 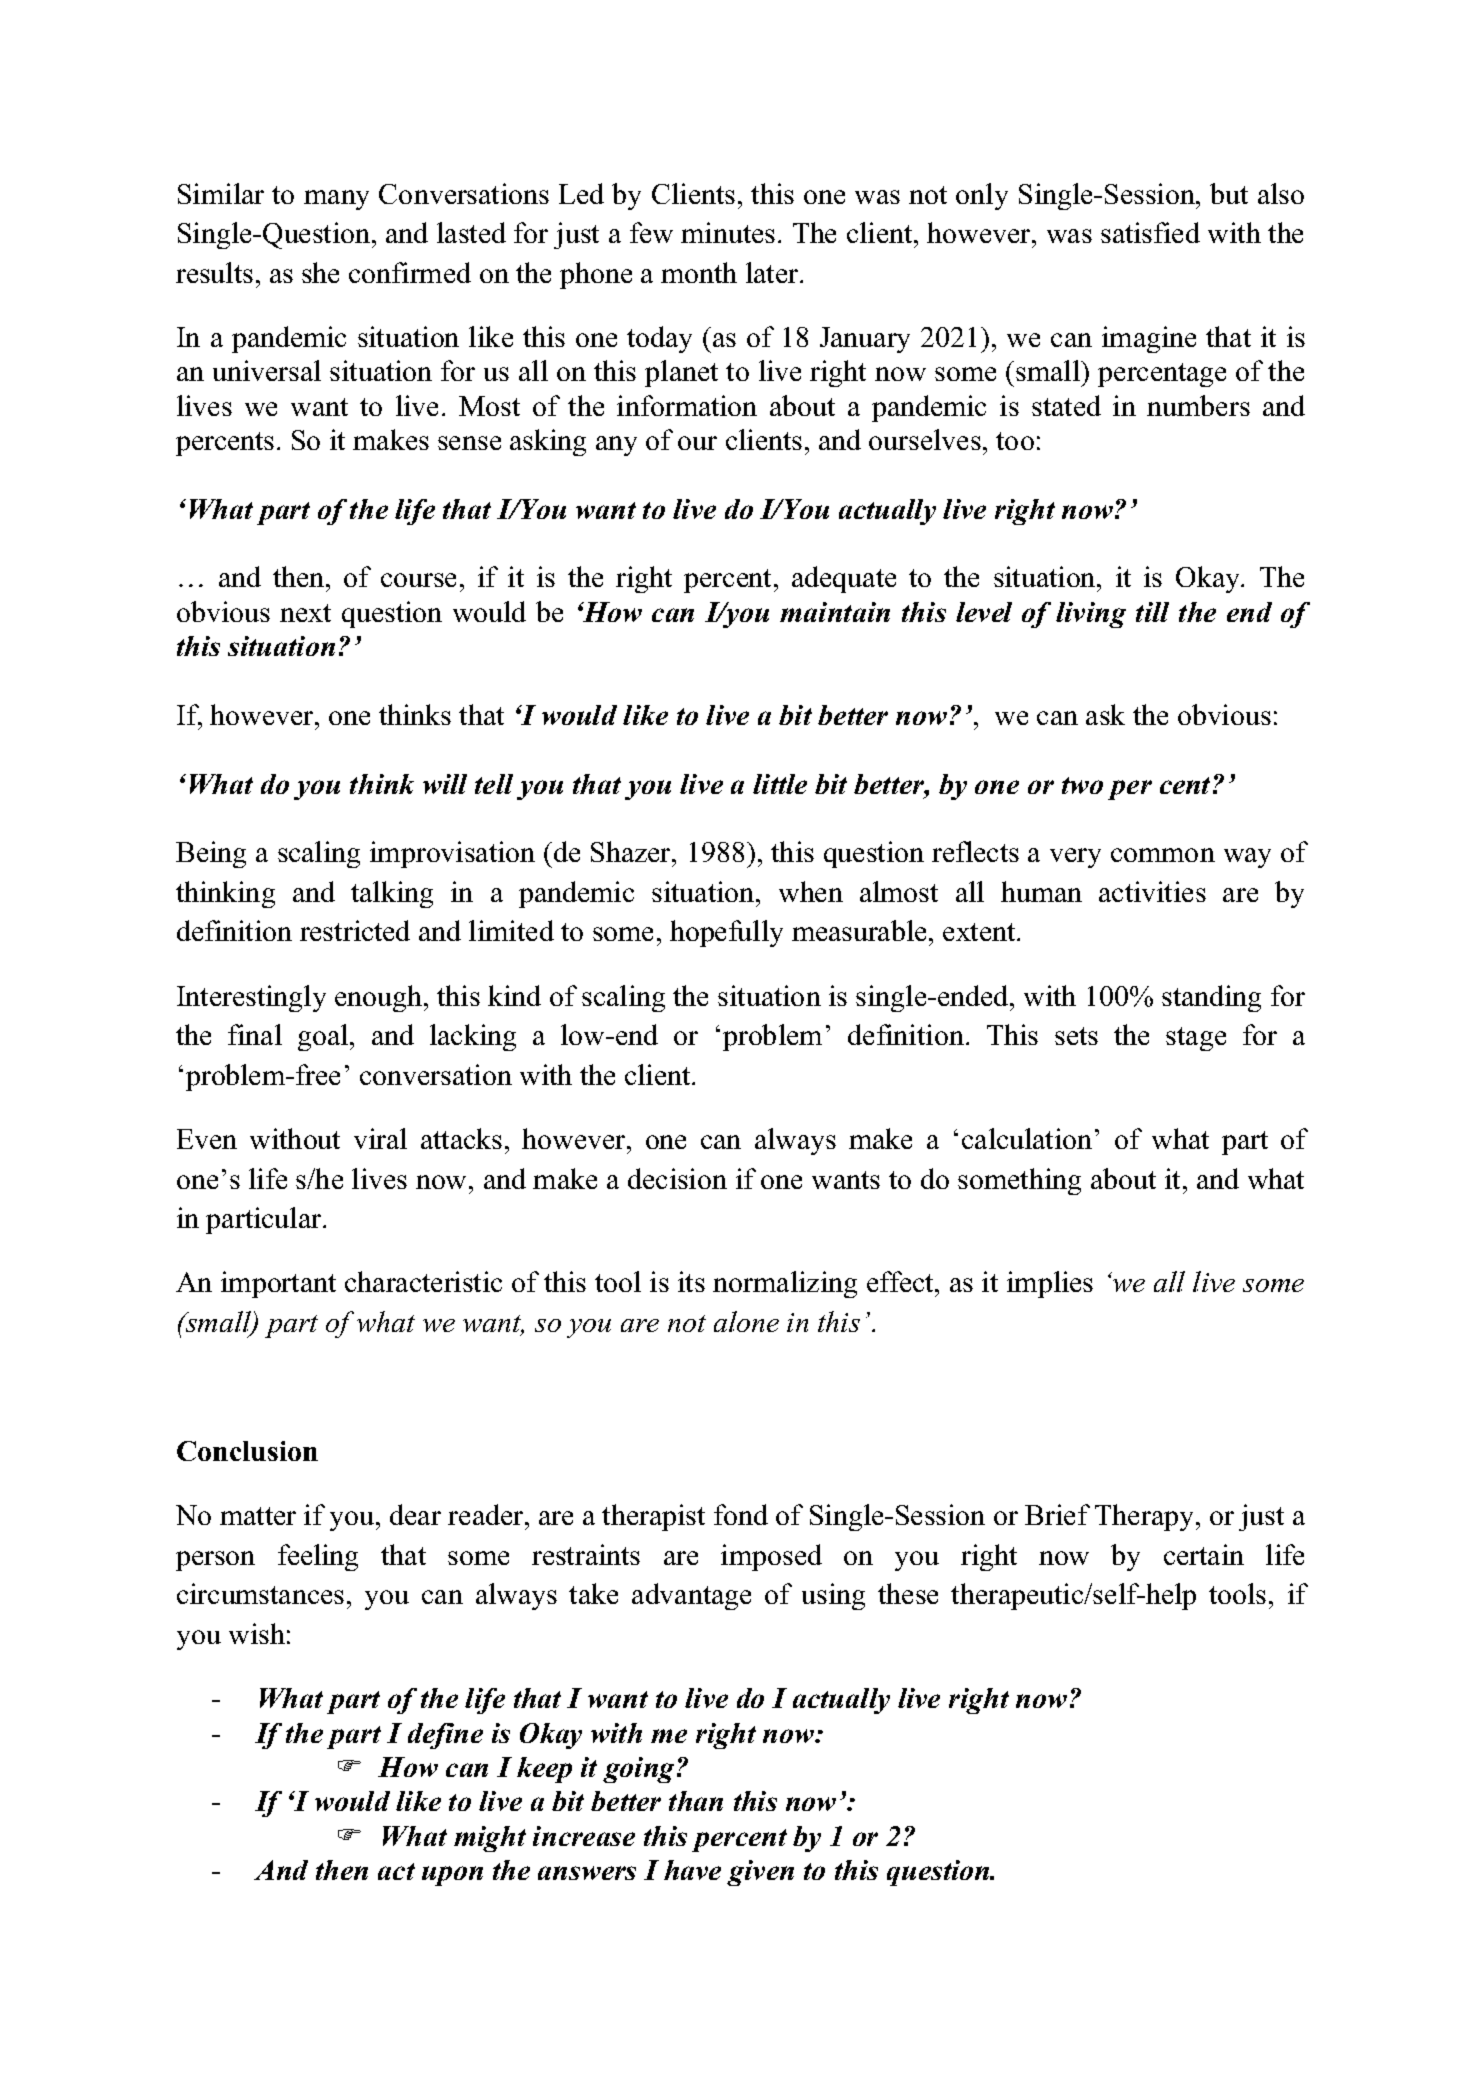 What do you see at coordinates (1152, 612) in the document?
I see `till` at bounding box center [1152, 612].
